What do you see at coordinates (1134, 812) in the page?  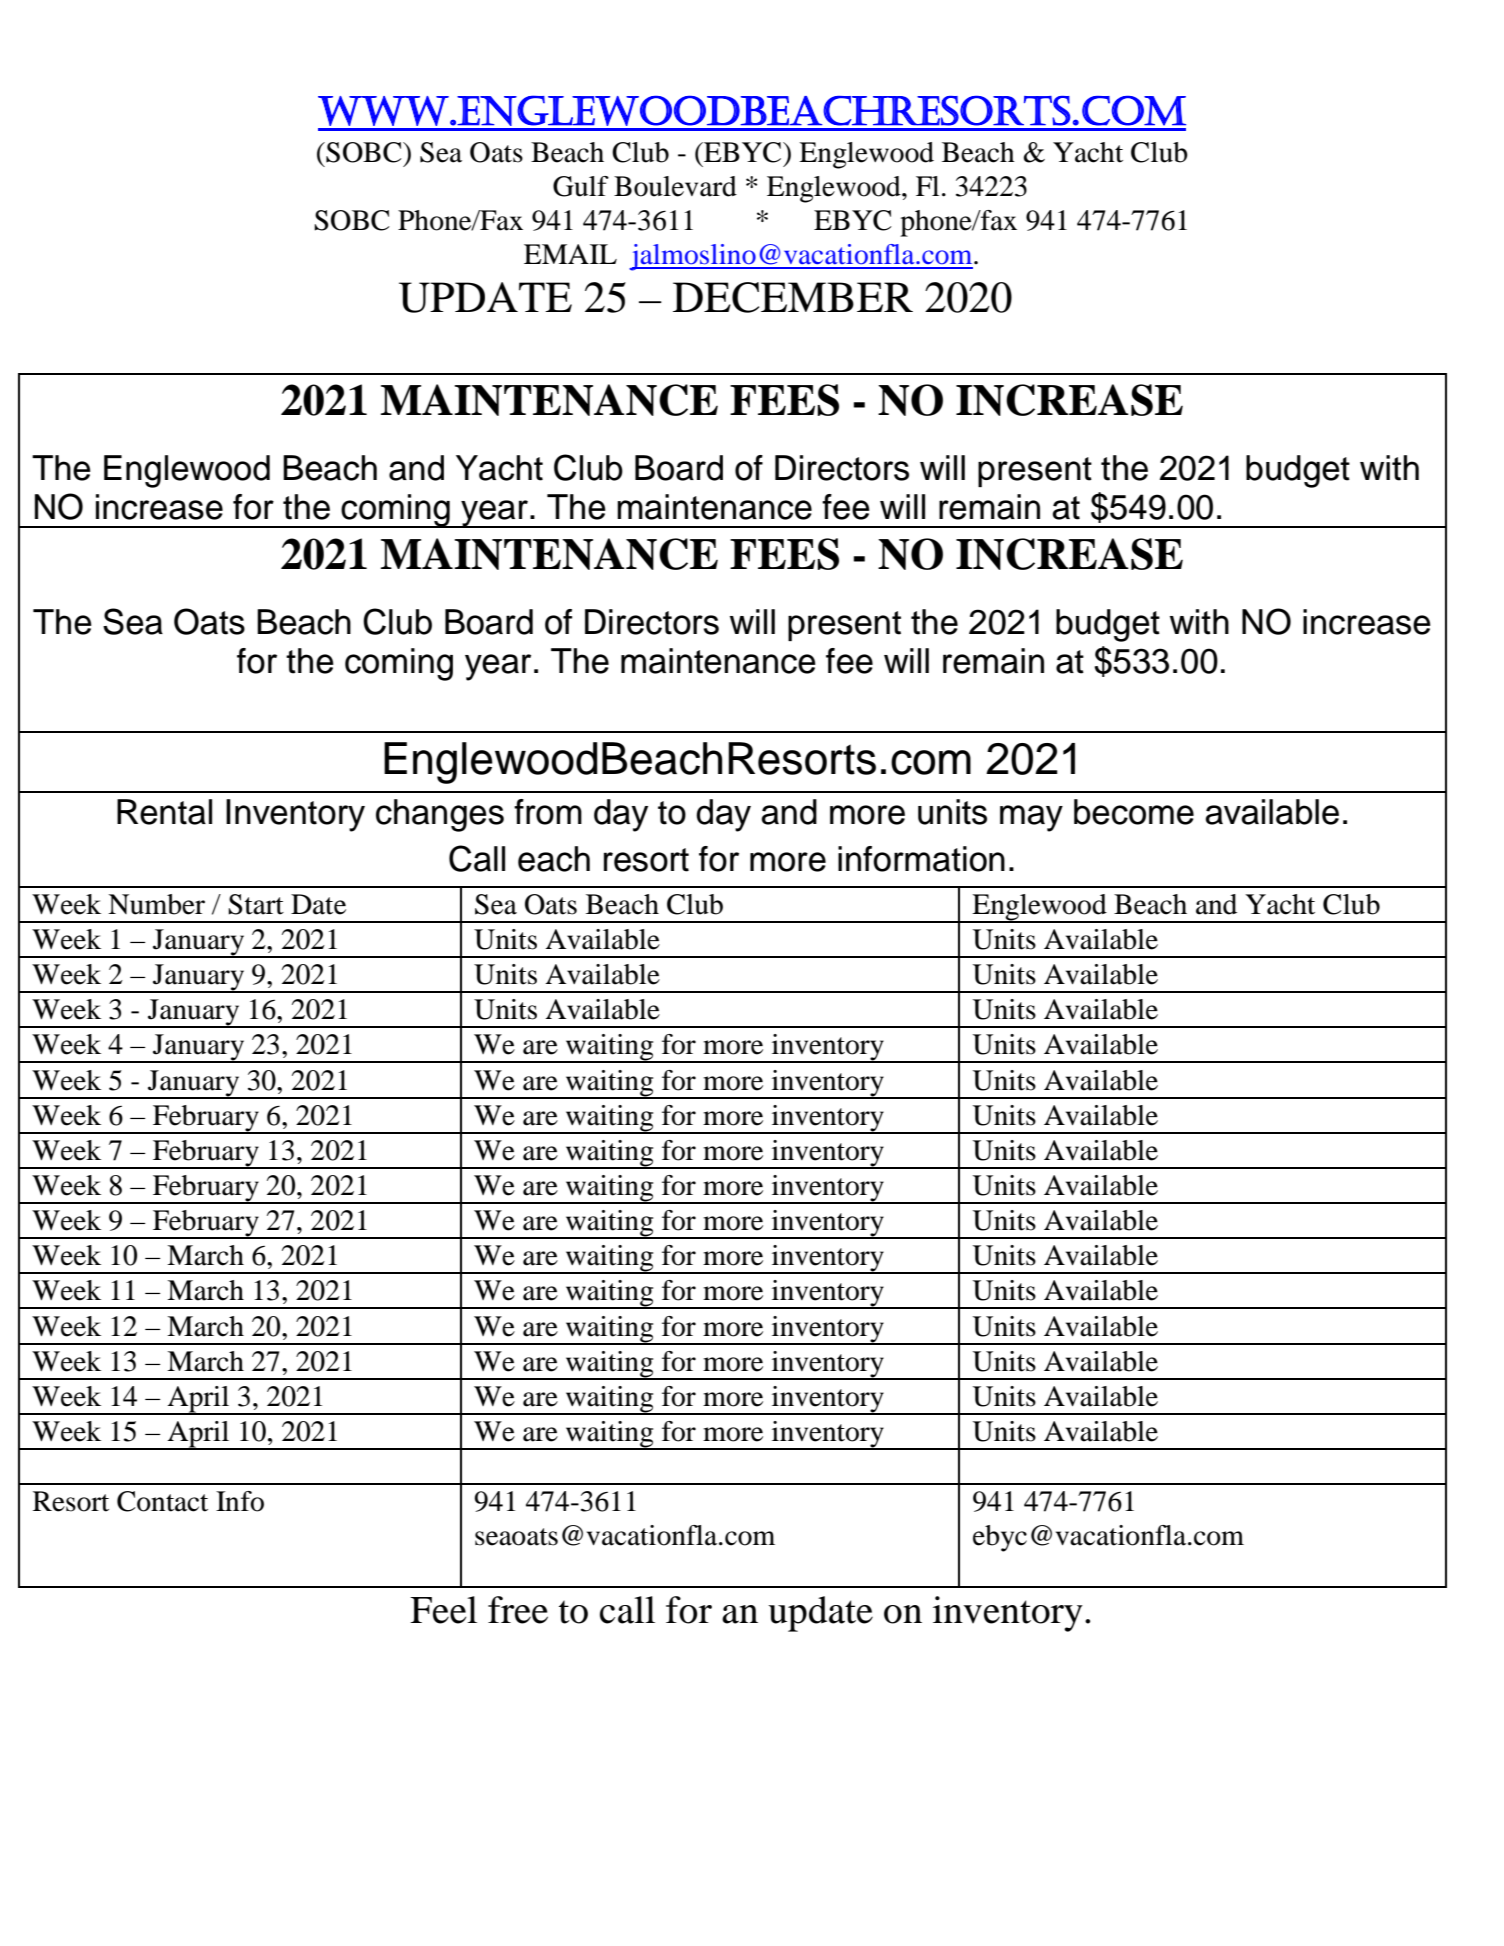 I see `become` at bounding box center [1134, 812].
